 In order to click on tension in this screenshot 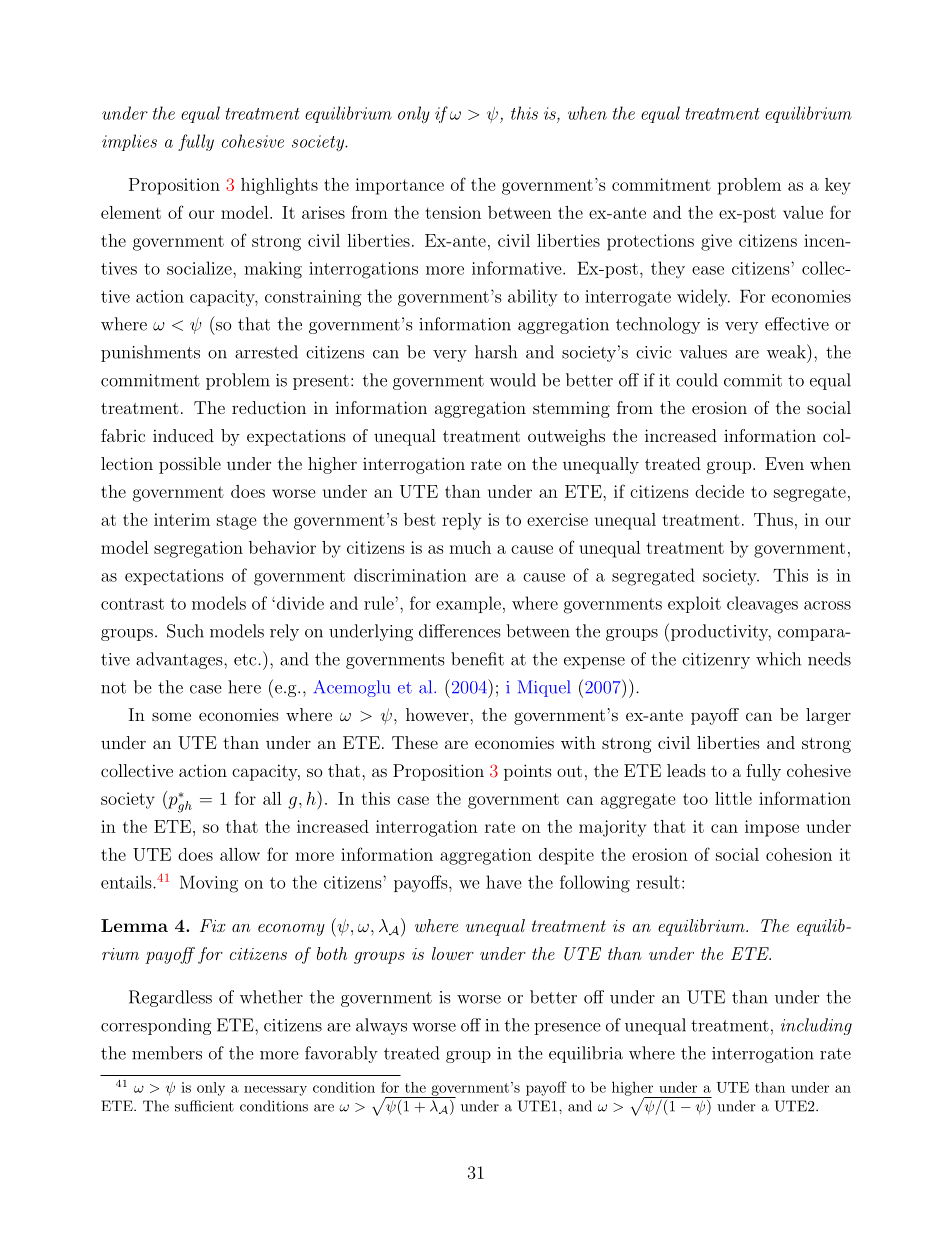, I will do `click(453, 212)`.
